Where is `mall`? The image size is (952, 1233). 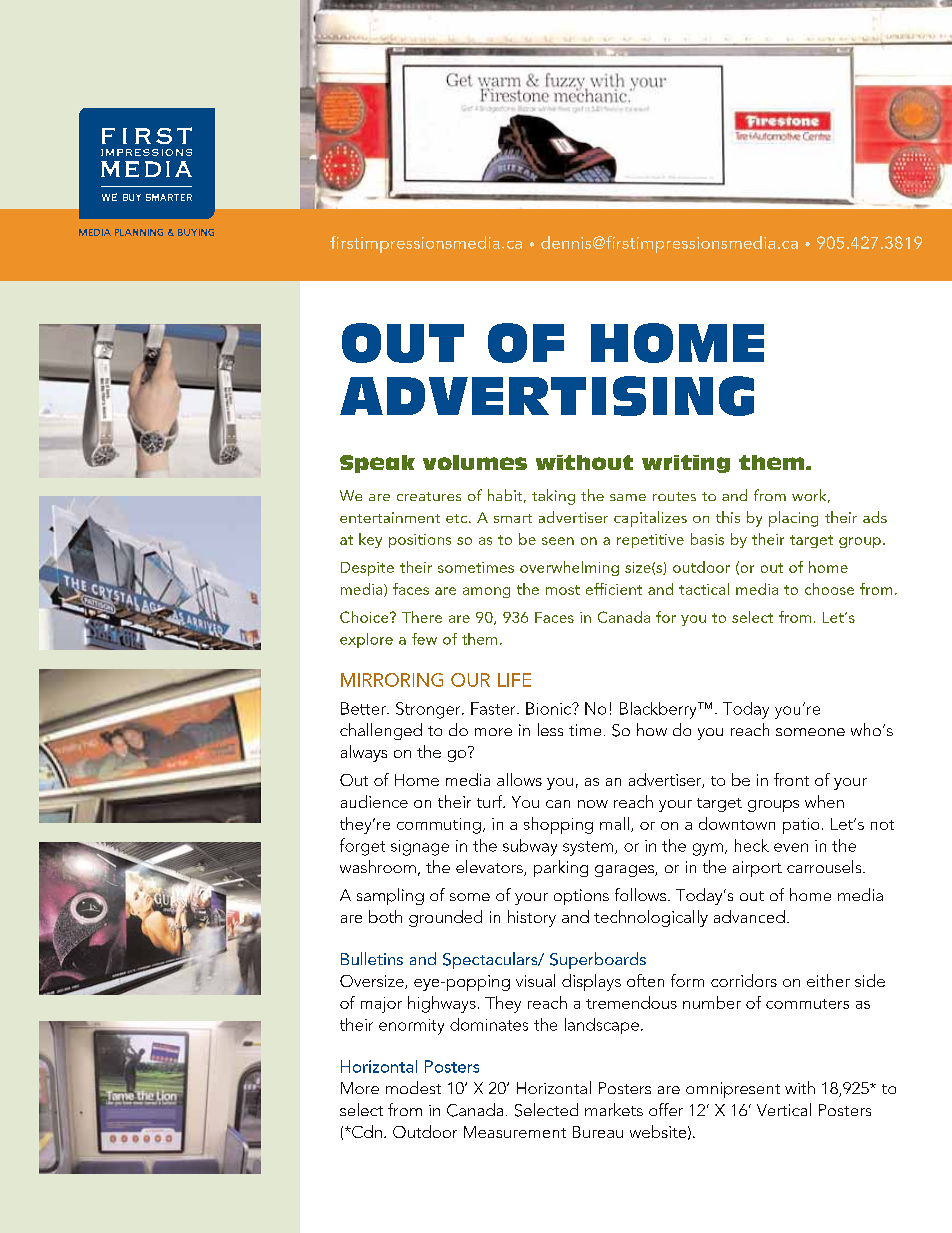
mall is located at coordinates (614, 823).
